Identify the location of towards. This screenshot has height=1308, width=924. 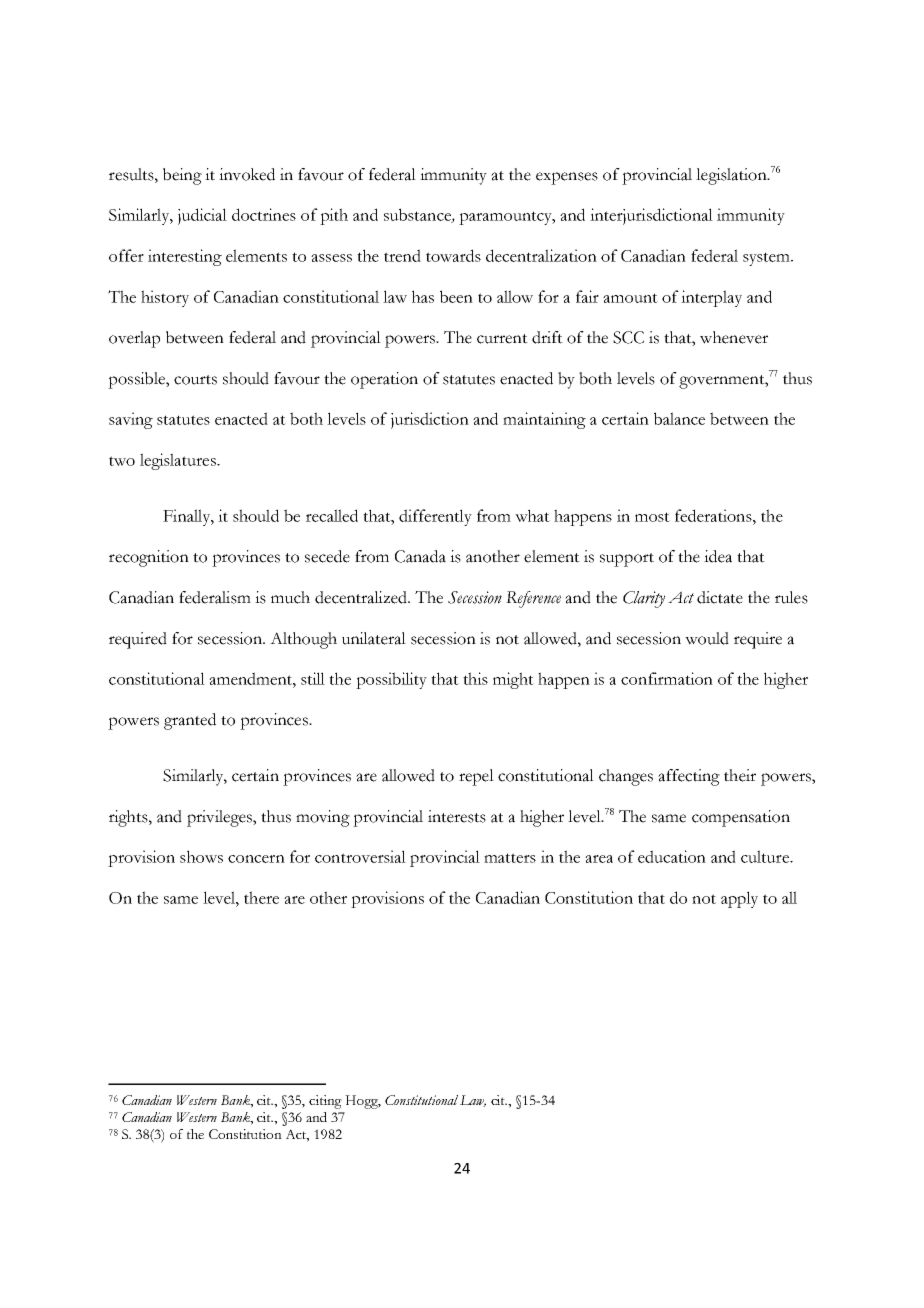
(453, 255).
